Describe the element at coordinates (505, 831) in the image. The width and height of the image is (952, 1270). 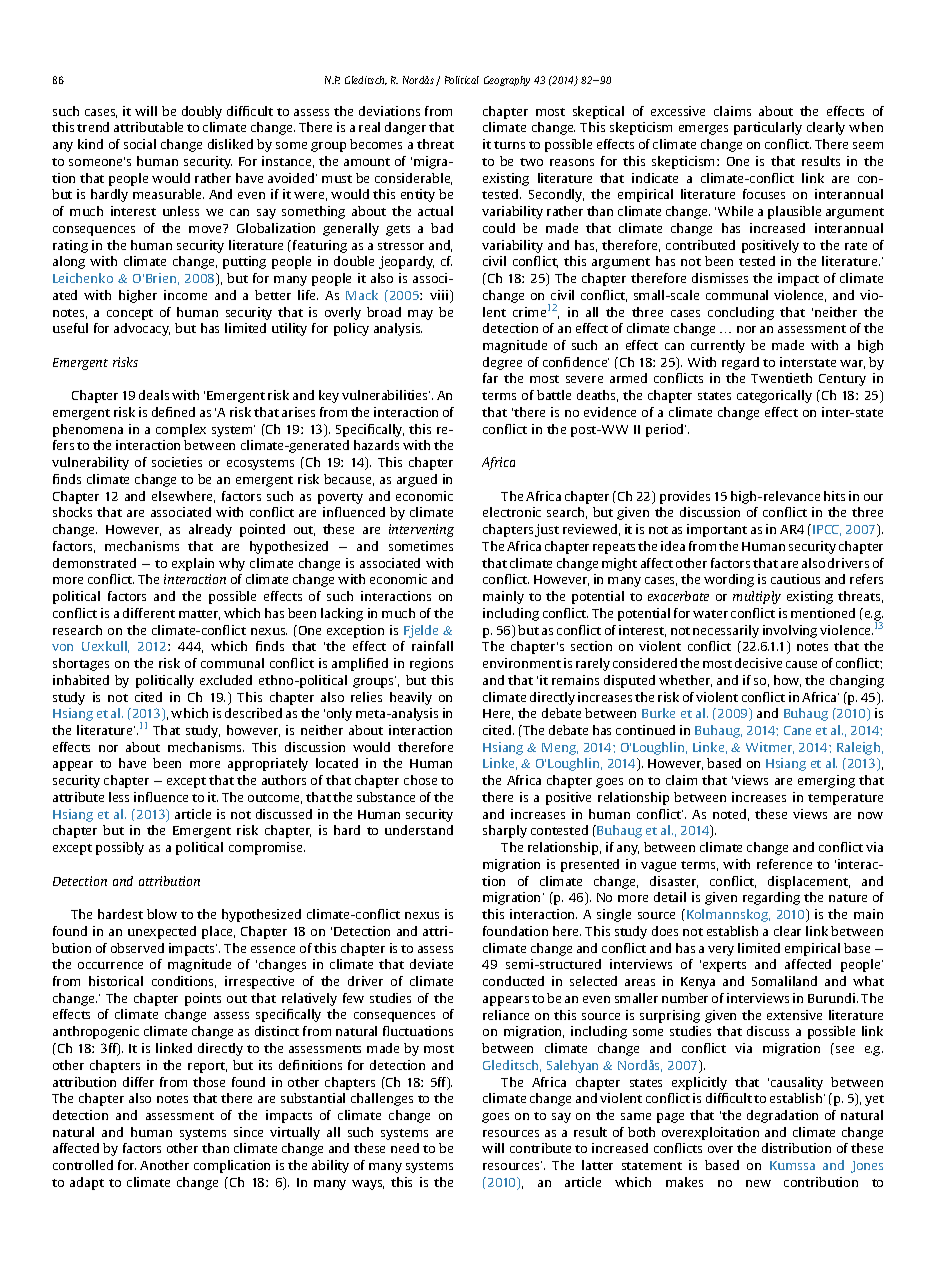
I see `sharply` at that location.
